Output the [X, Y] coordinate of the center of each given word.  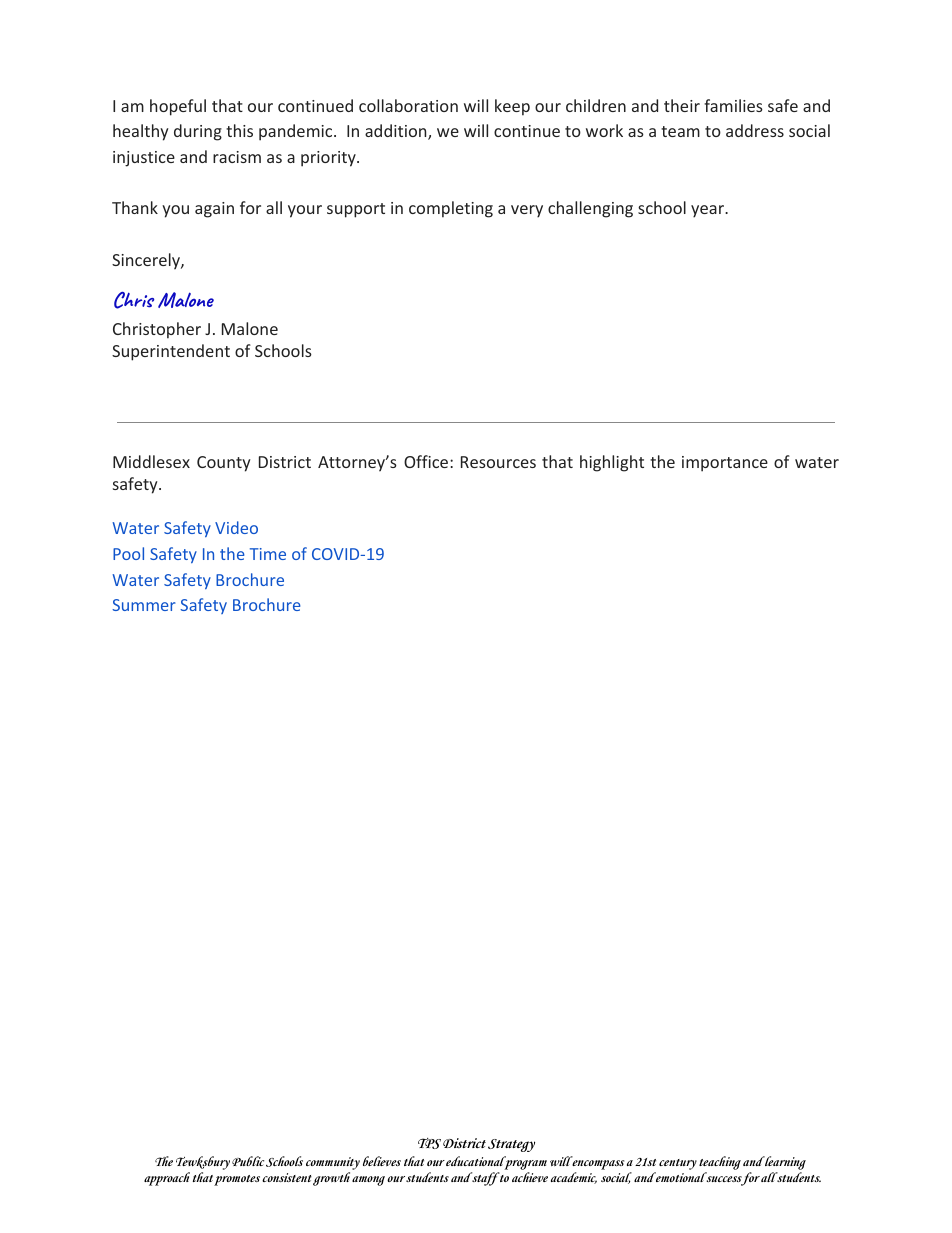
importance [725, 464]
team [680, 131]
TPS [429, 1143]
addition [397, 132]
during [198, 132]
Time [268, 554]
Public [248, 1161]
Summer [144, 605]
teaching [720, 1164]
